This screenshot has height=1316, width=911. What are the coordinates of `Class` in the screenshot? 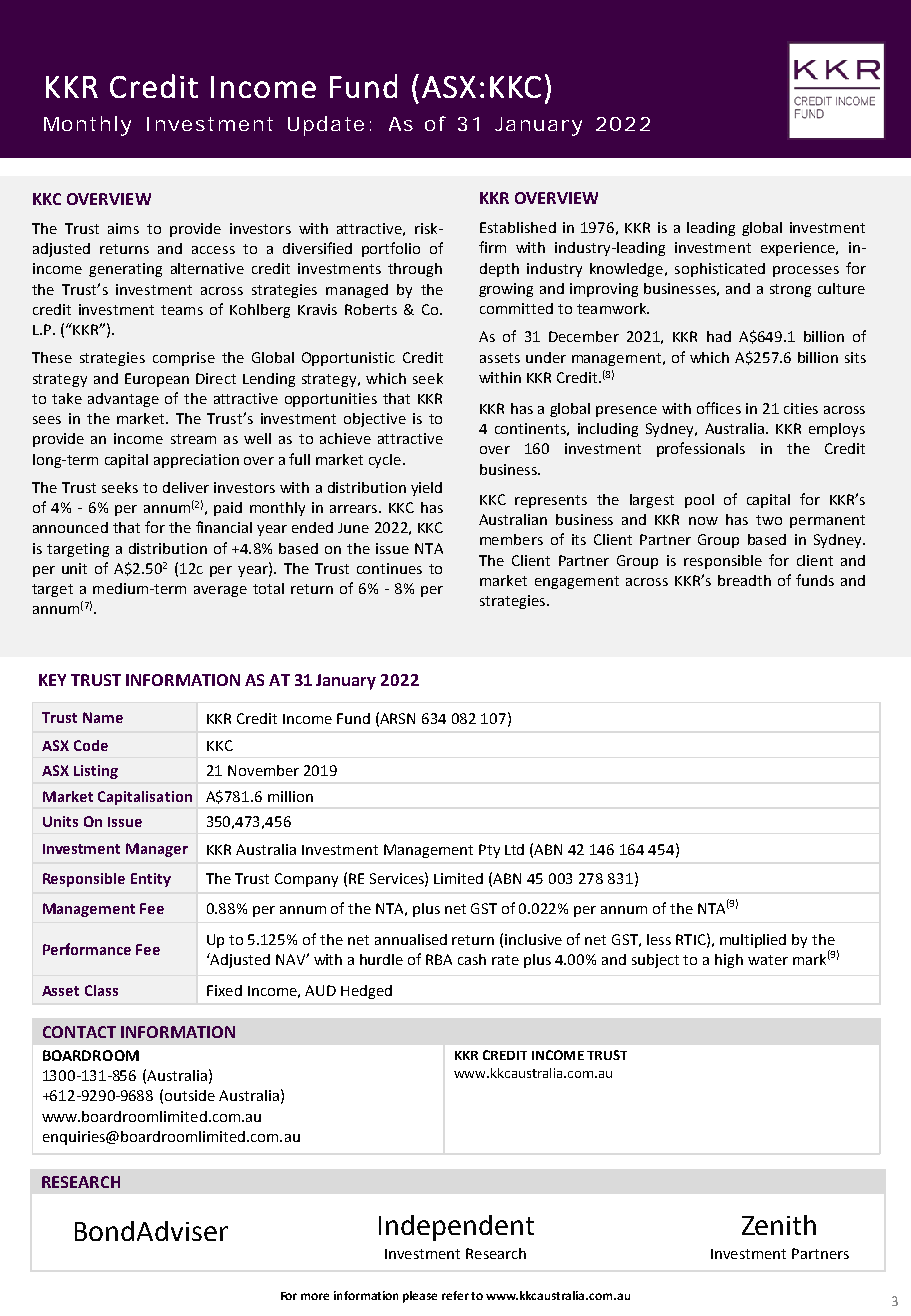 It's located at (101, 990).
